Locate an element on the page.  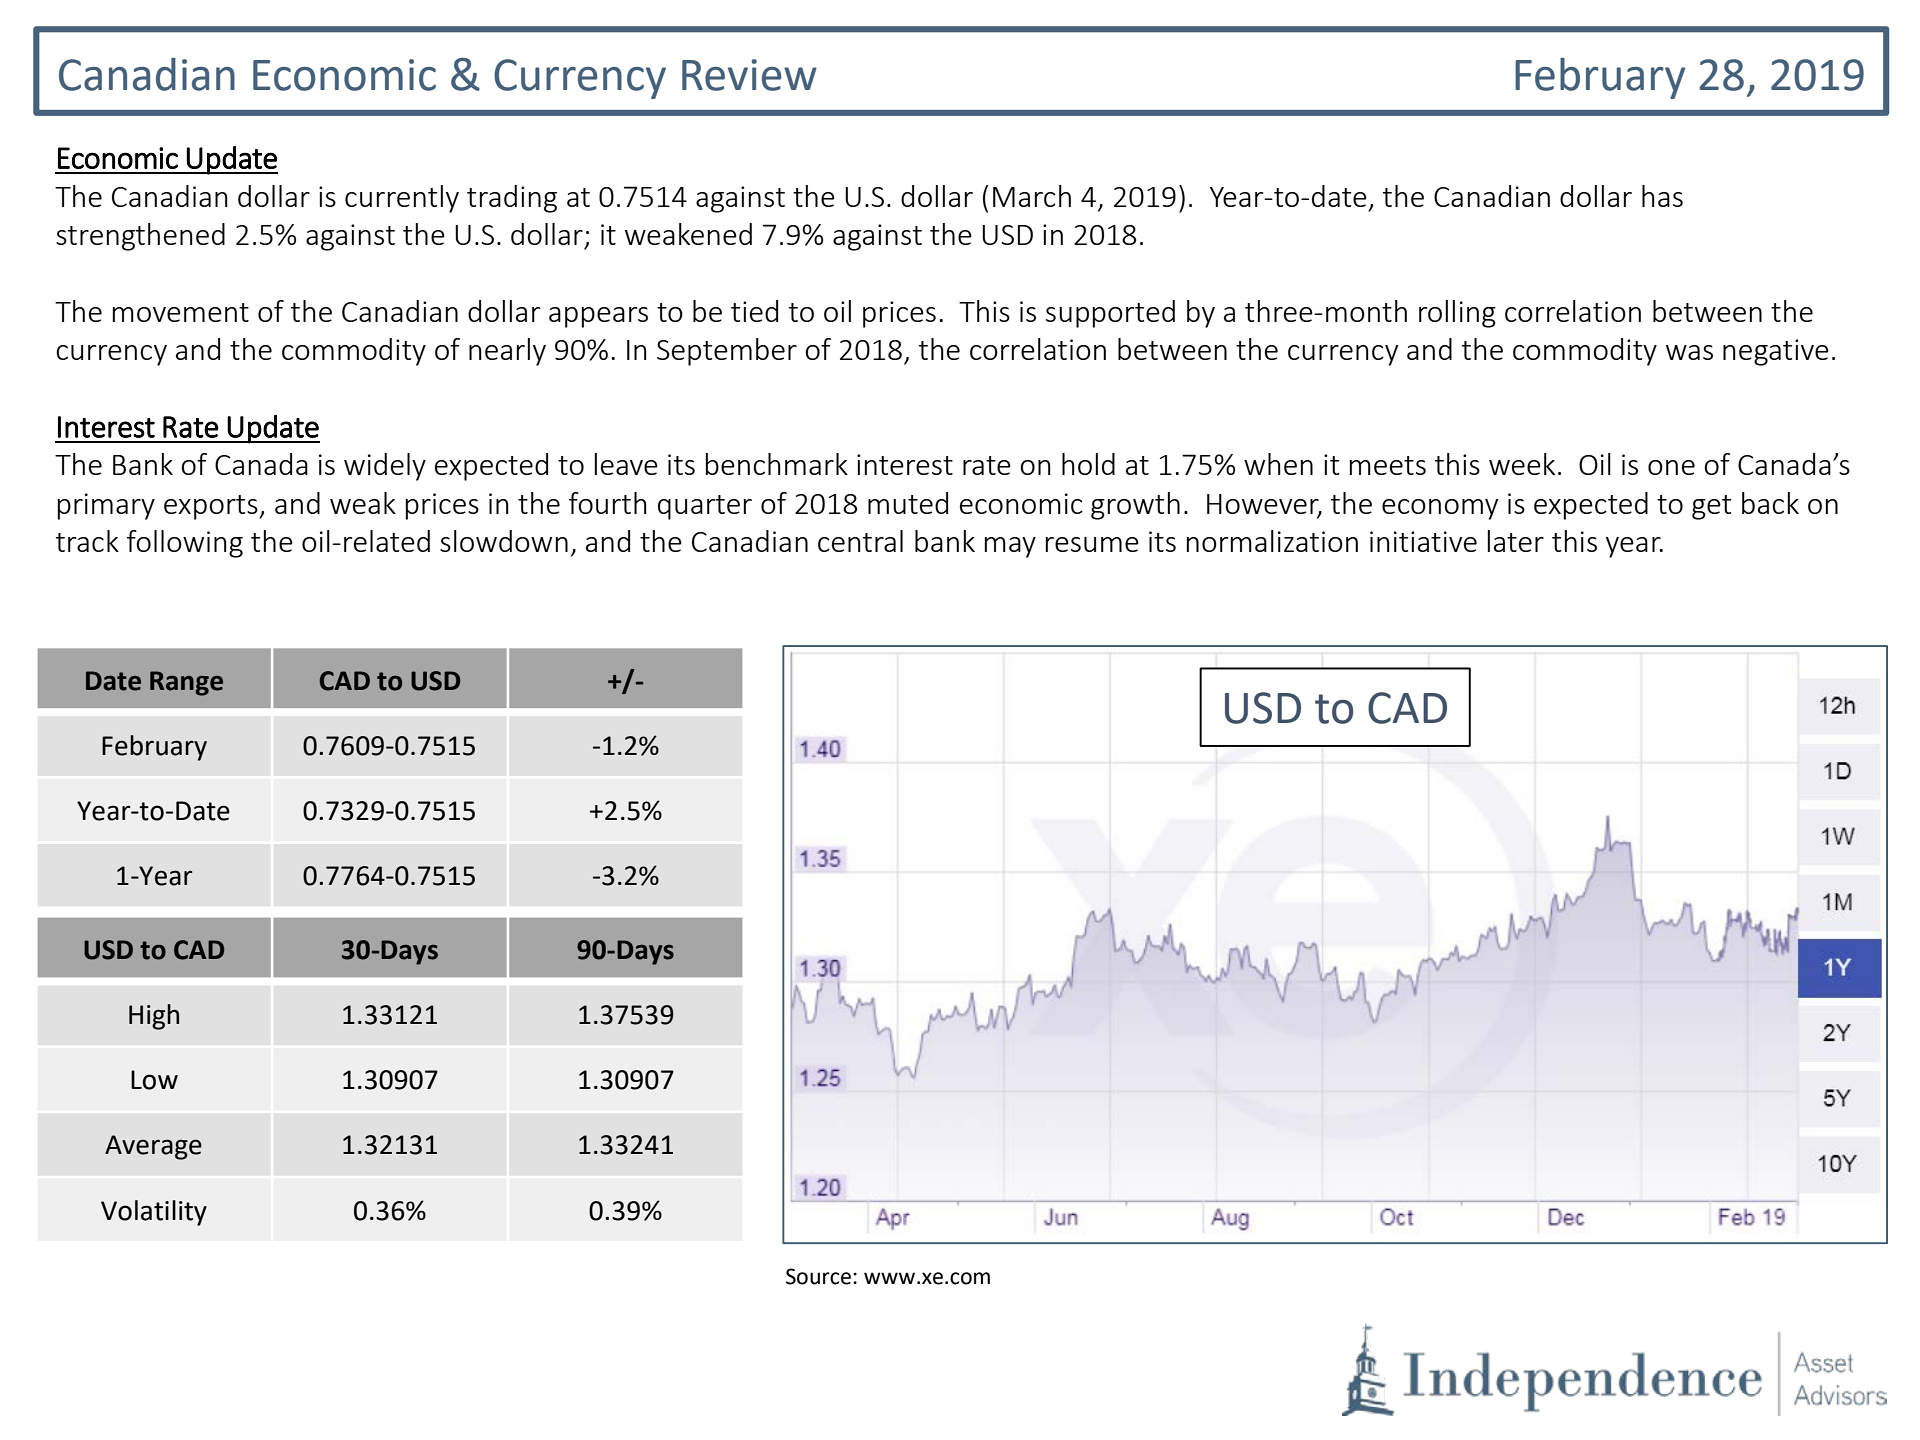
has is located at coordinates (1662, 196).
